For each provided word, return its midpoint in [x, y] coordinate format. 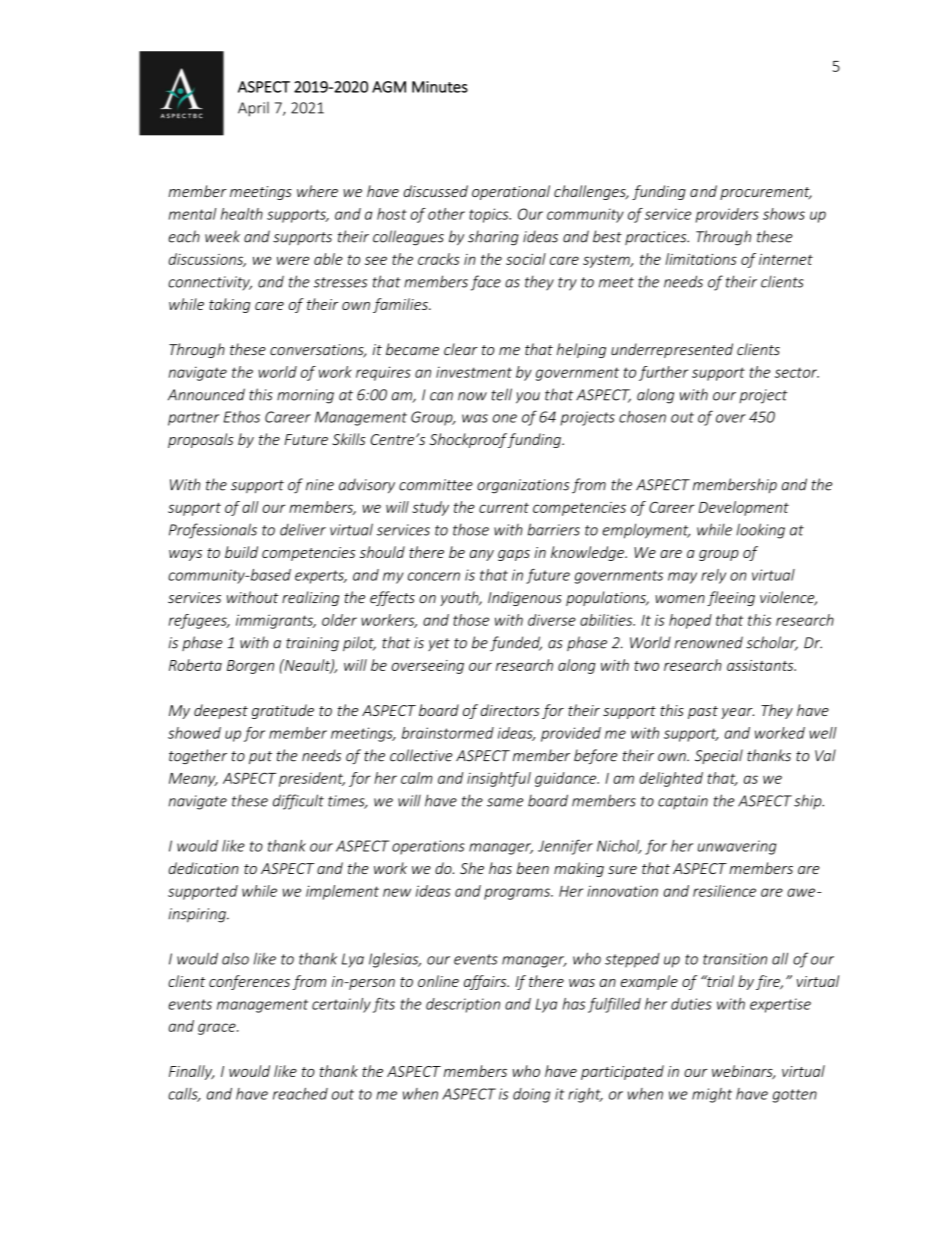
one [505, 418]
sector [797, 372]
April [253, 109]
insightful [499, 779]
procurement [766, 193]
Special [719, 756]
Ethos [242, 417]
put [260, 757]
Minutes [440, 87]
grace [218, 1029]
